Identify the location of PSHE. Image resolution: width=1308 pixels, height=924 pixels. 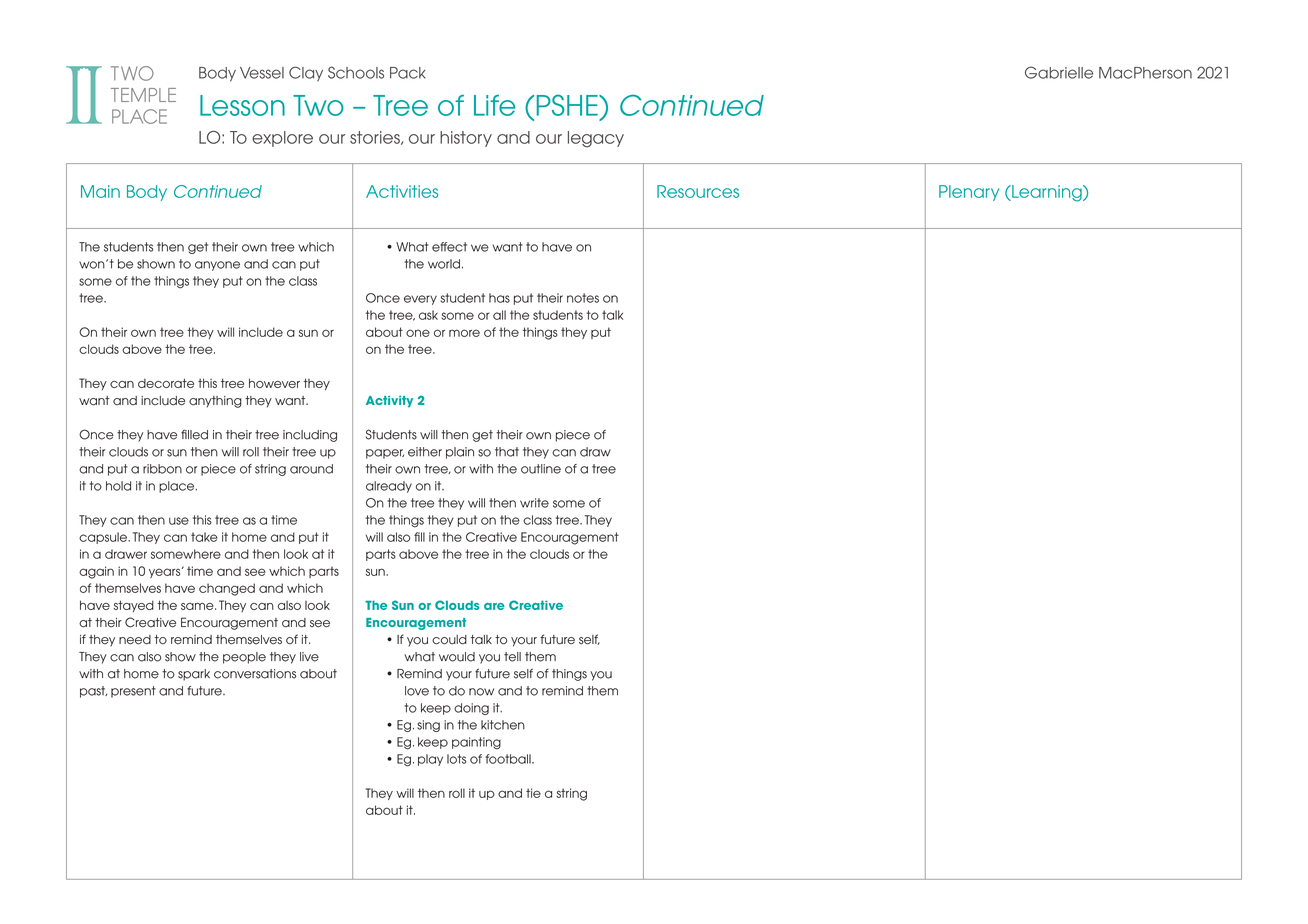
(568, 105).
